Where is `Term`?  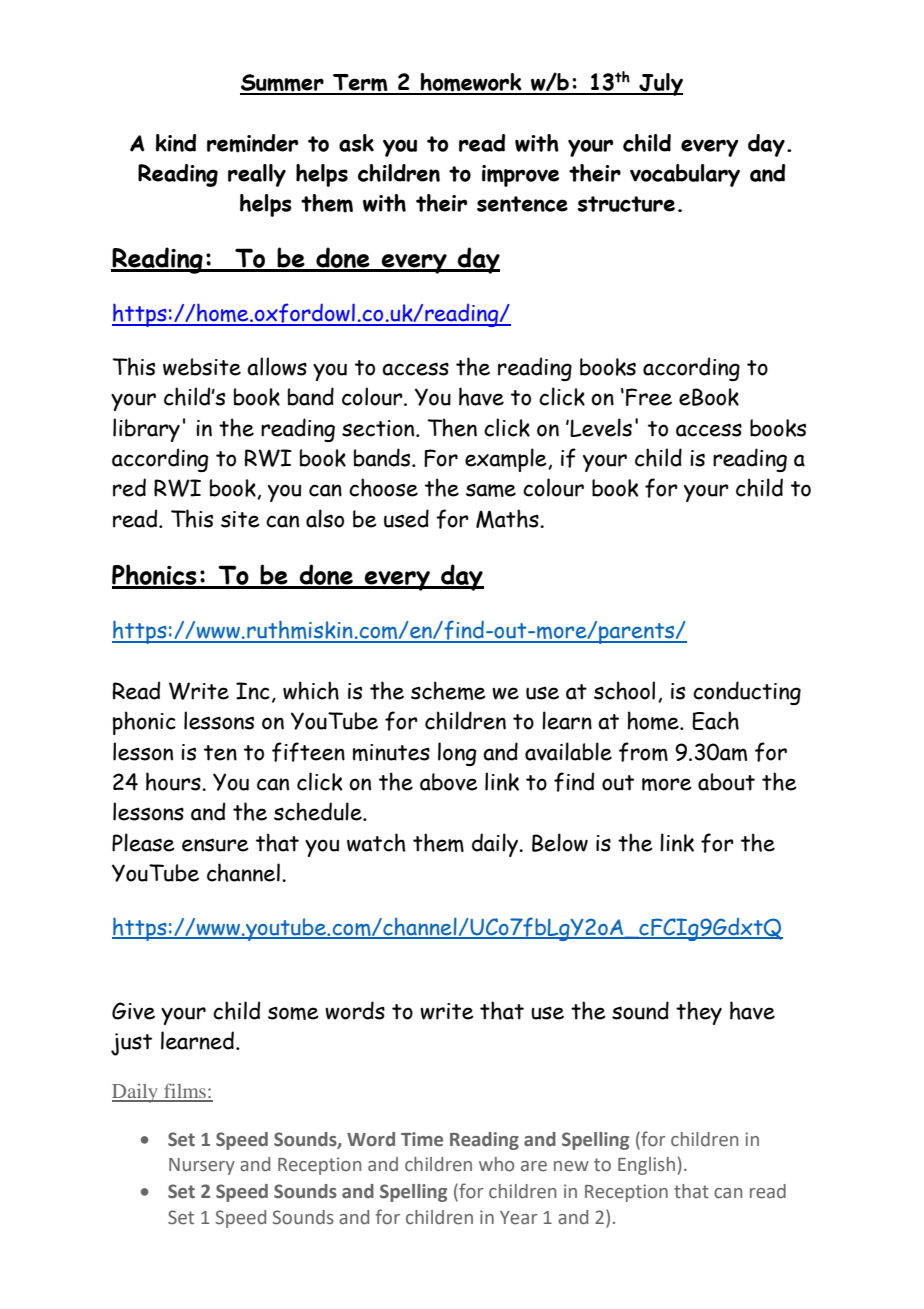
Term is located at coordinates (360, 84).
